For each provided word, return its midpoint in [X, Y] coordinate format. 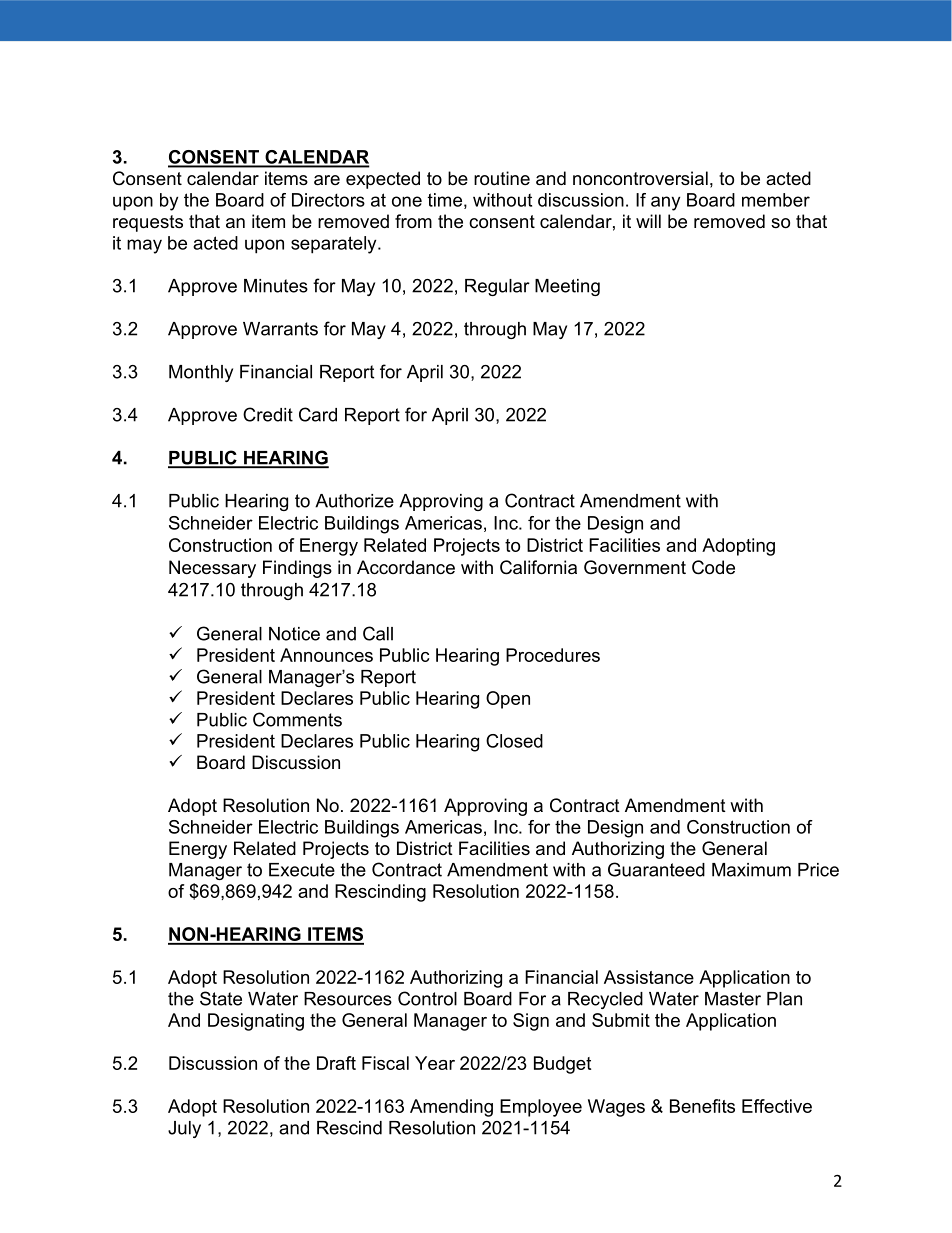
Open [508, 700]
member [776, 200]
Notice [294, 634]
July [184, 1129]
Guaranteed [656, 869]
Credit [268, 414]
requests [148, 223]
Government [635, 567]
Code [713, 567]
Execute [302, 870]
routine [502, 178]
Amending [451, 1108]
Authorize [354, 501]
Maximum [751, 870]
